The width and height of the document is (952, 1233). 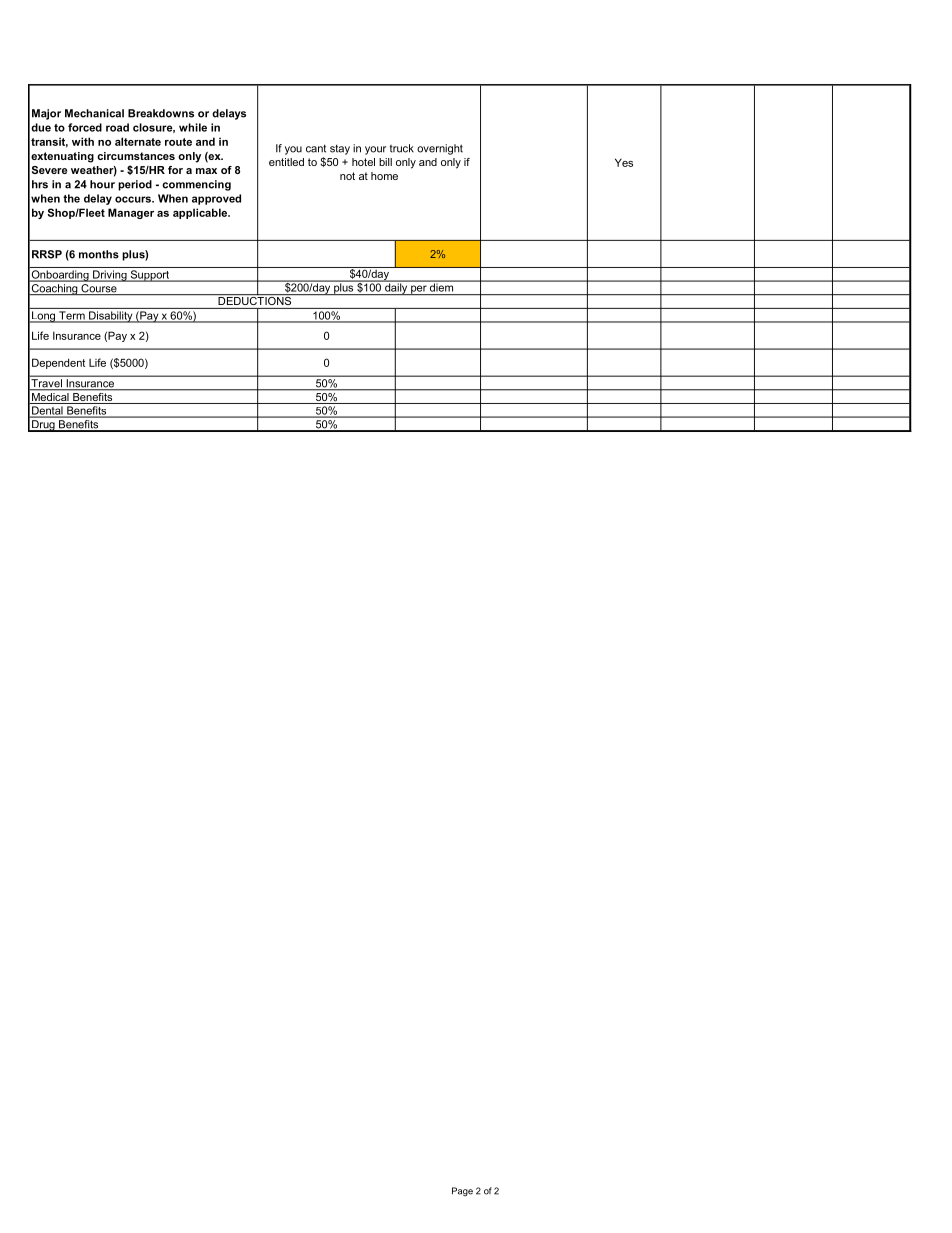 I want to click on home, so click(x=384, y=176).
